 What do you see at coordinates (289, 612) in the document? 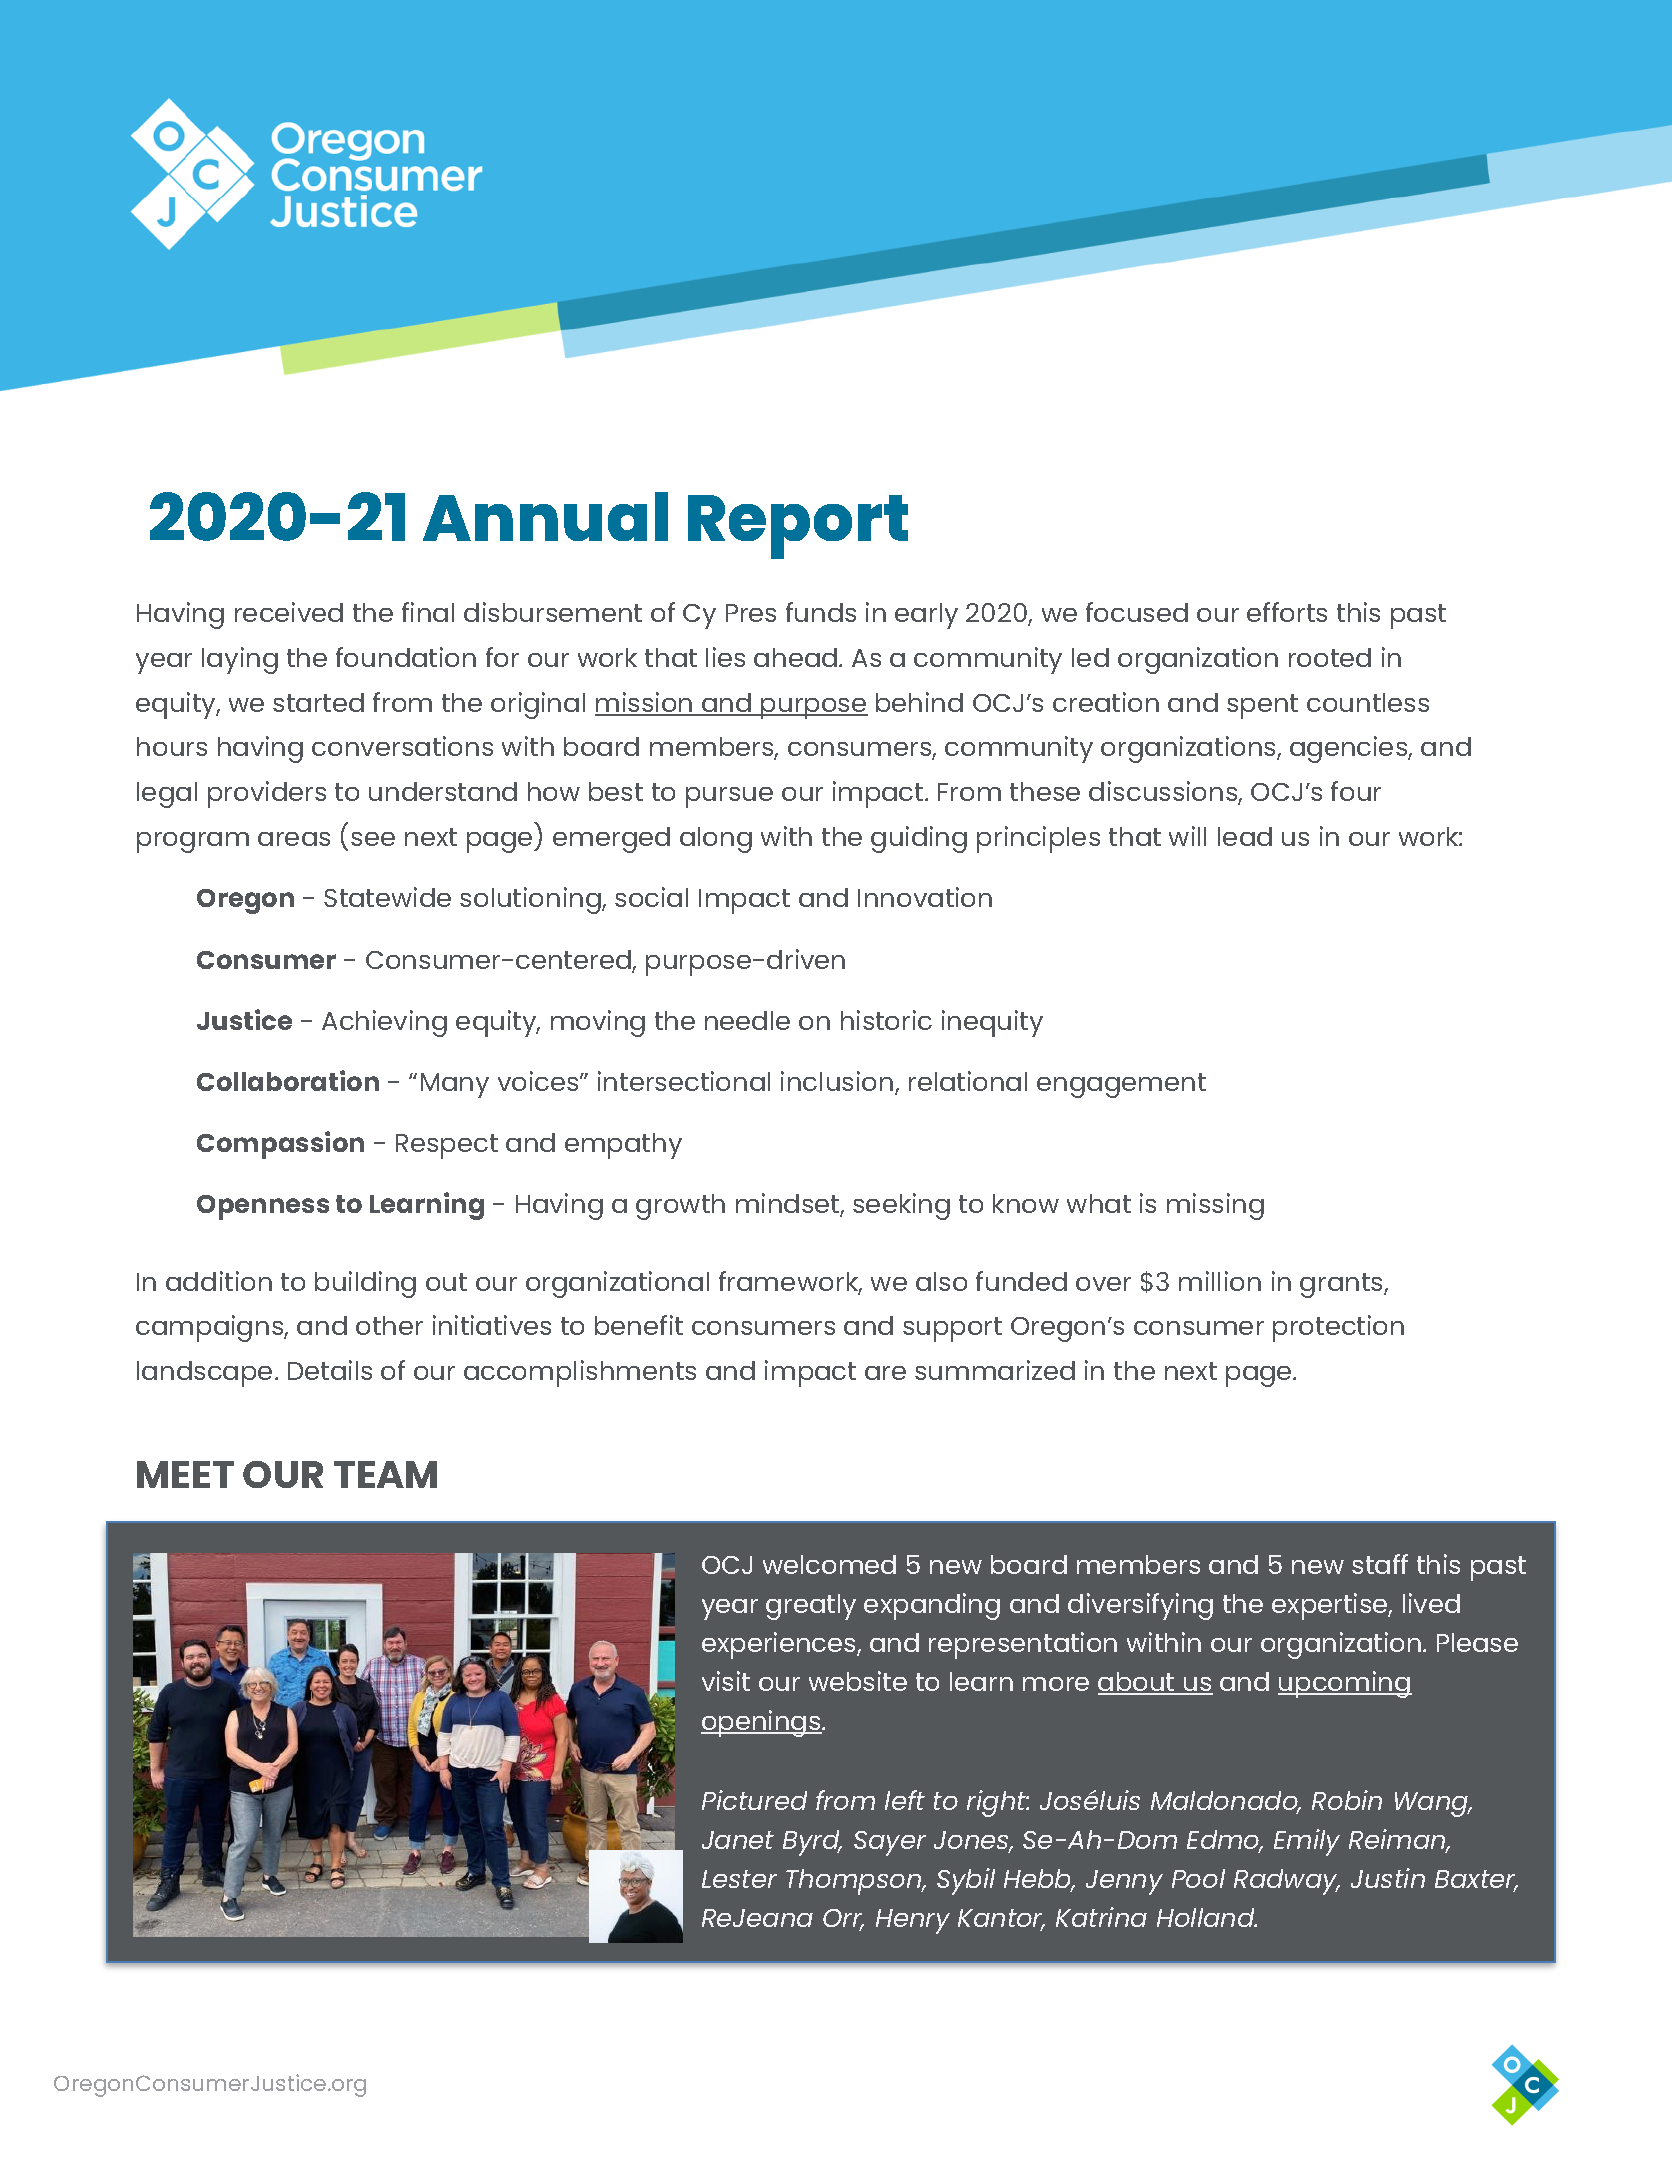
I see `received` at bounding box center [289, 612].
